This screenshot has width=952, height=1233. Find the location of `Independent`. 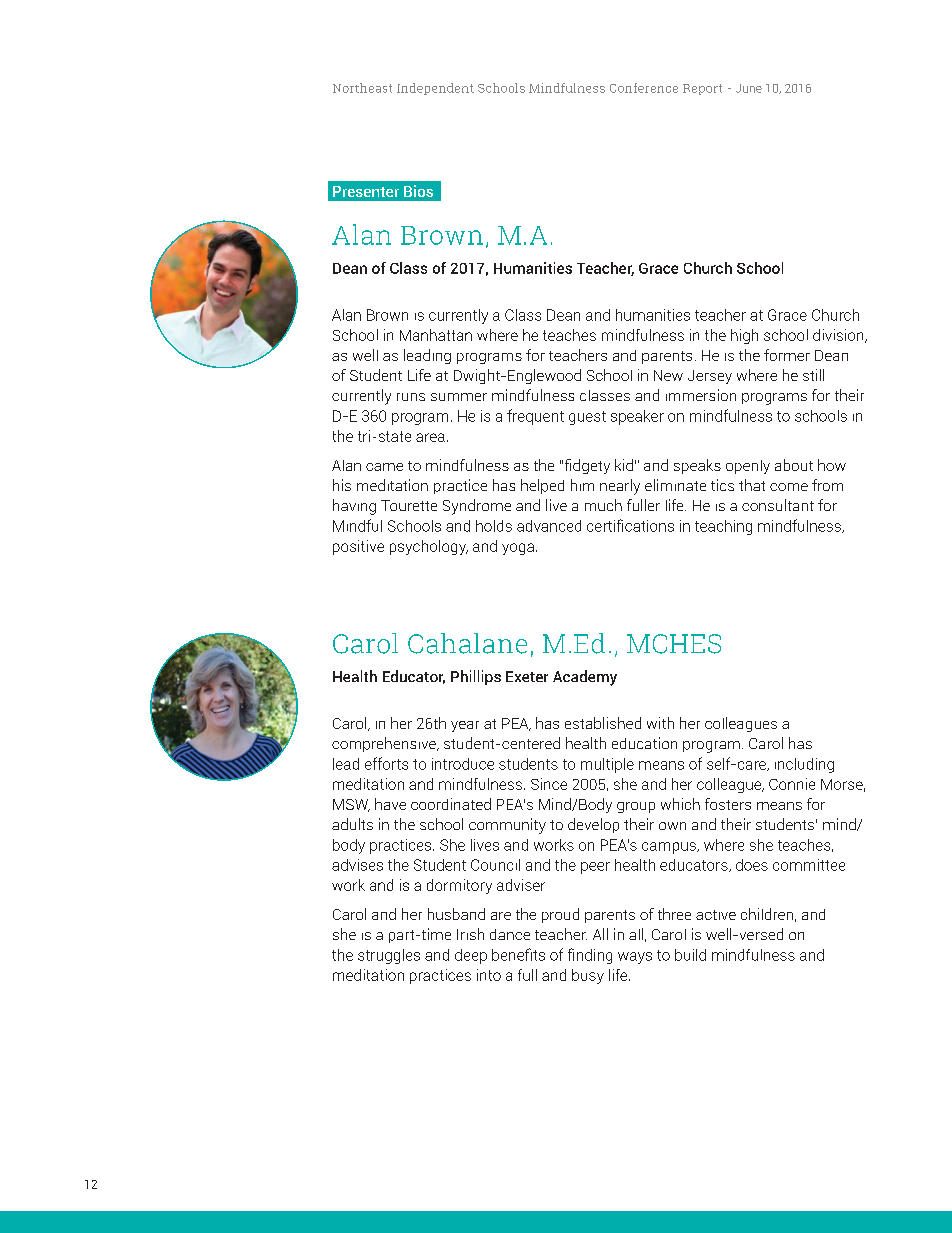

Independent is located at coordinates (435, 89).
